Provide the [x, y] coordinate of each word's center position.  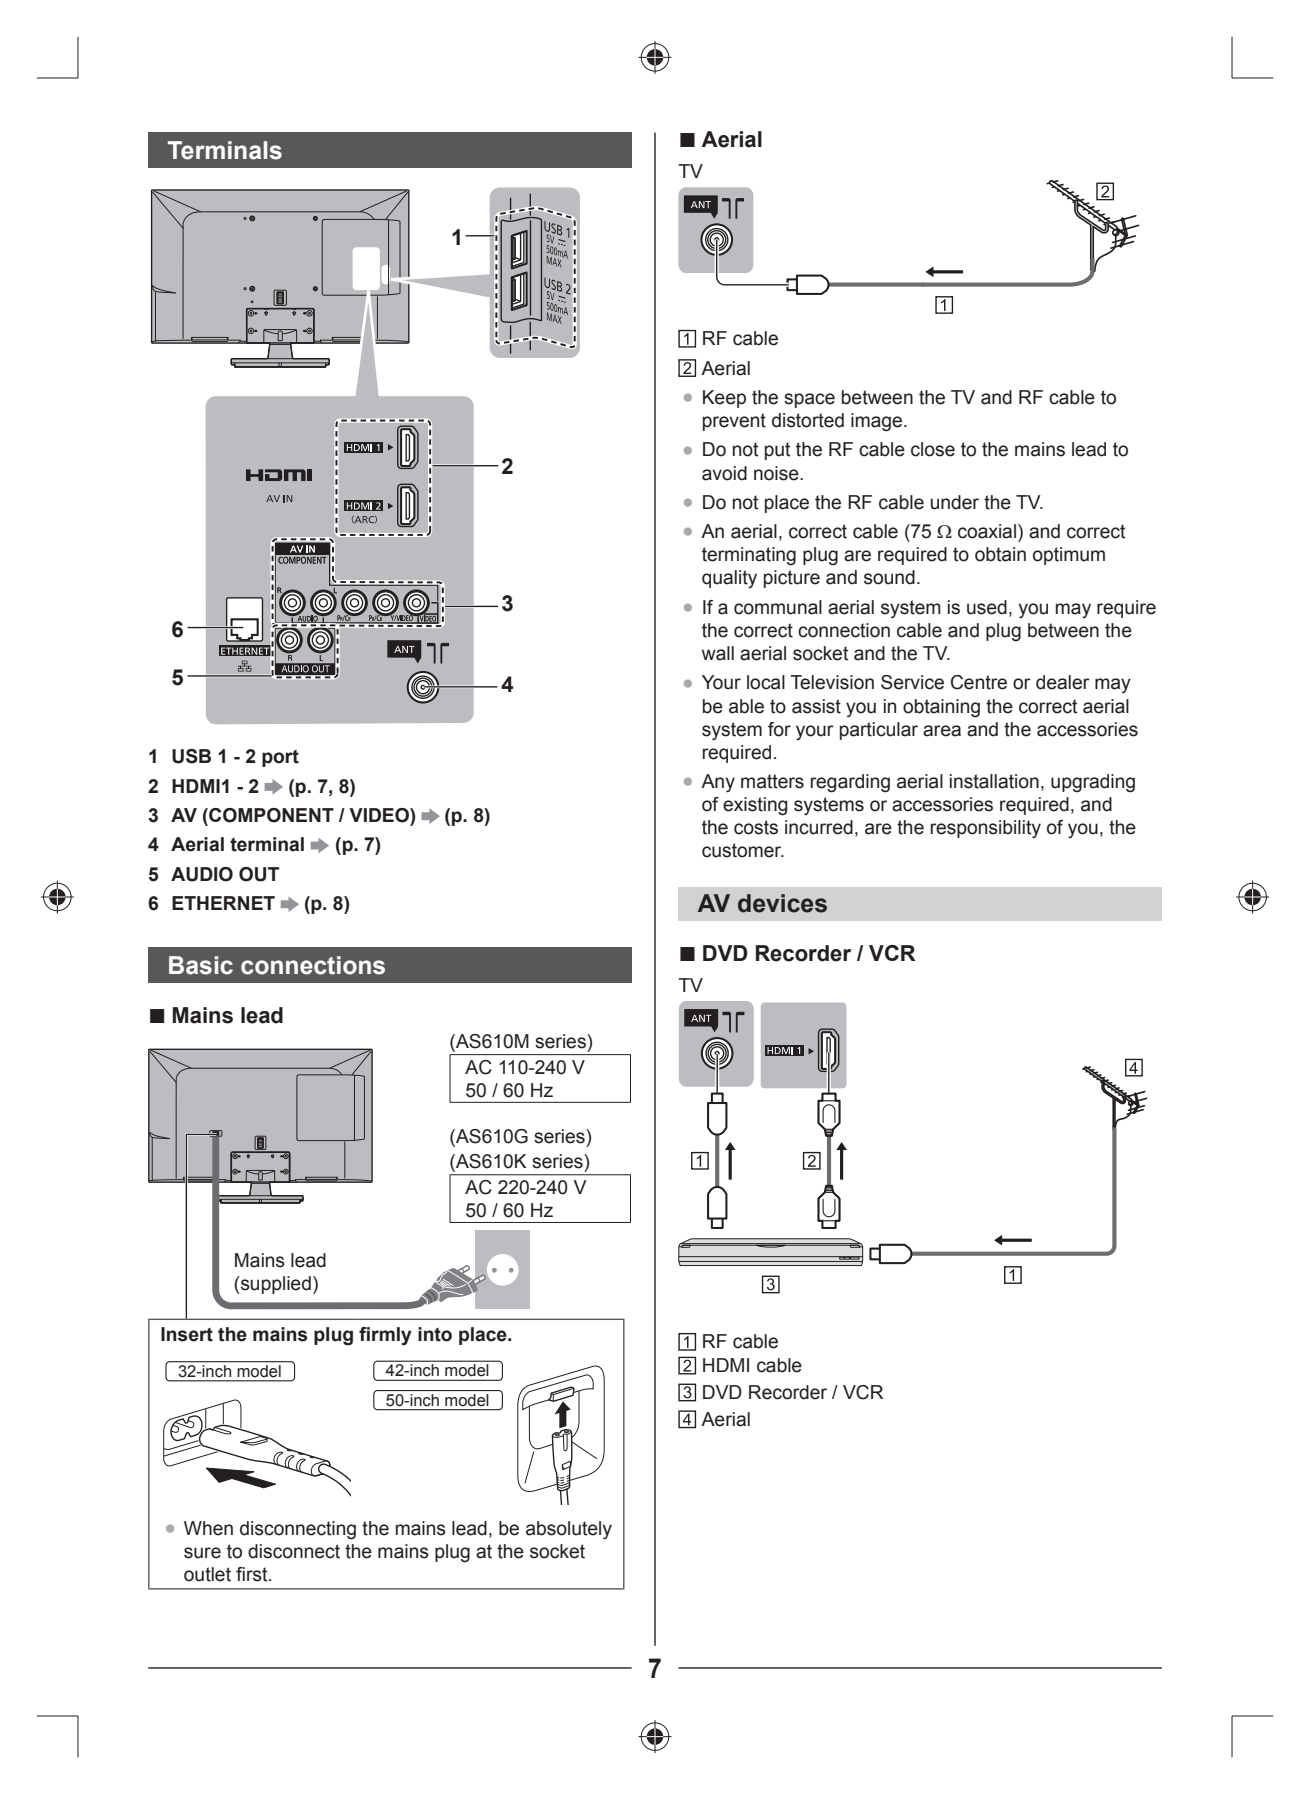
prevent [734, 422]
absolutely [569, 1530]
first [253, 1574]
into [435, 1334]
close [933, 449]
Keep [724, 399]
